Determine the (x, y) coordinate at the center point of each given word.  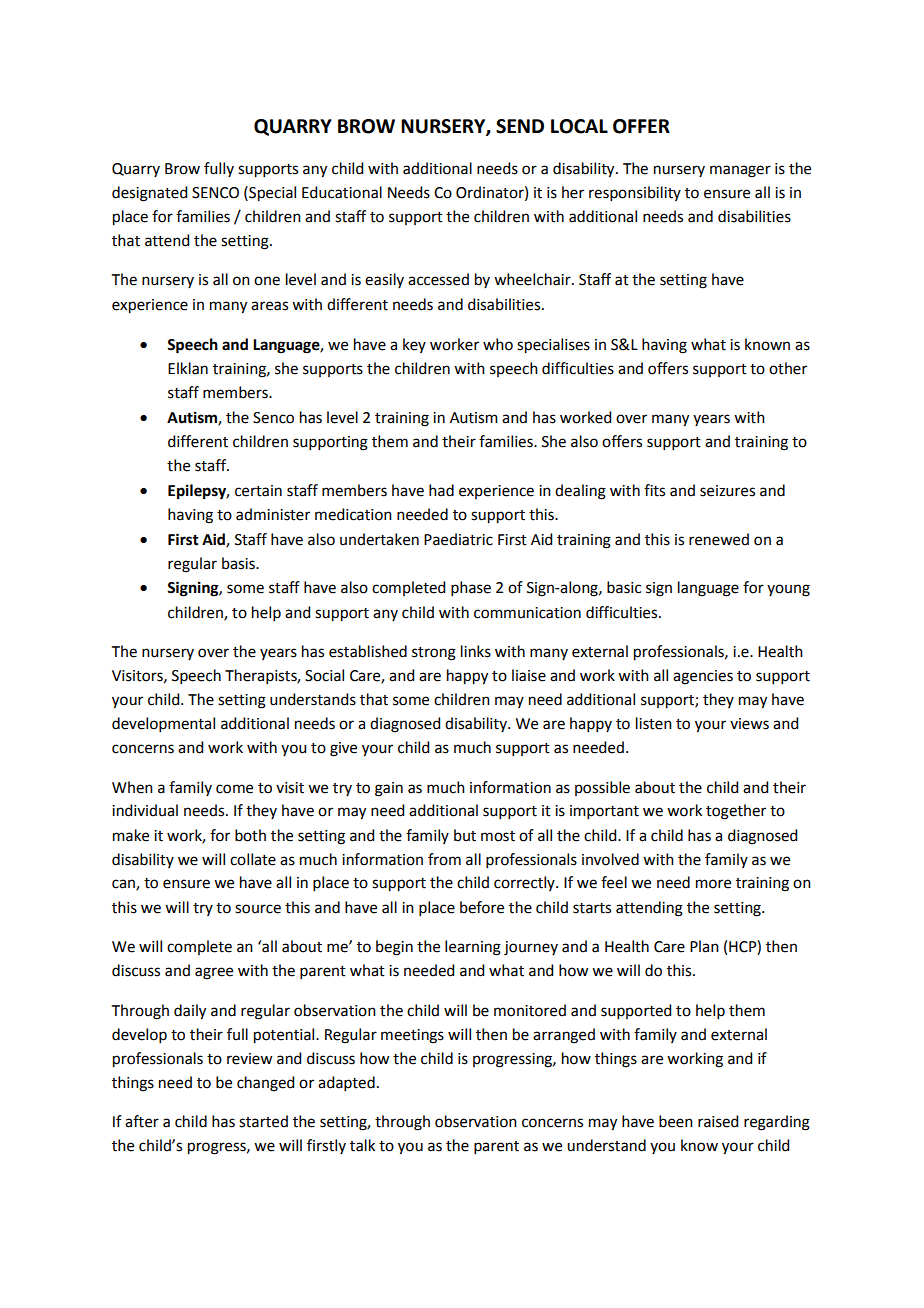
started (263, 1121)
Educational (342, 192)
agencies (703, 677)
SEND (520, 126)
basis (239, 563)
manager (740, 171)
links (476, 651)
